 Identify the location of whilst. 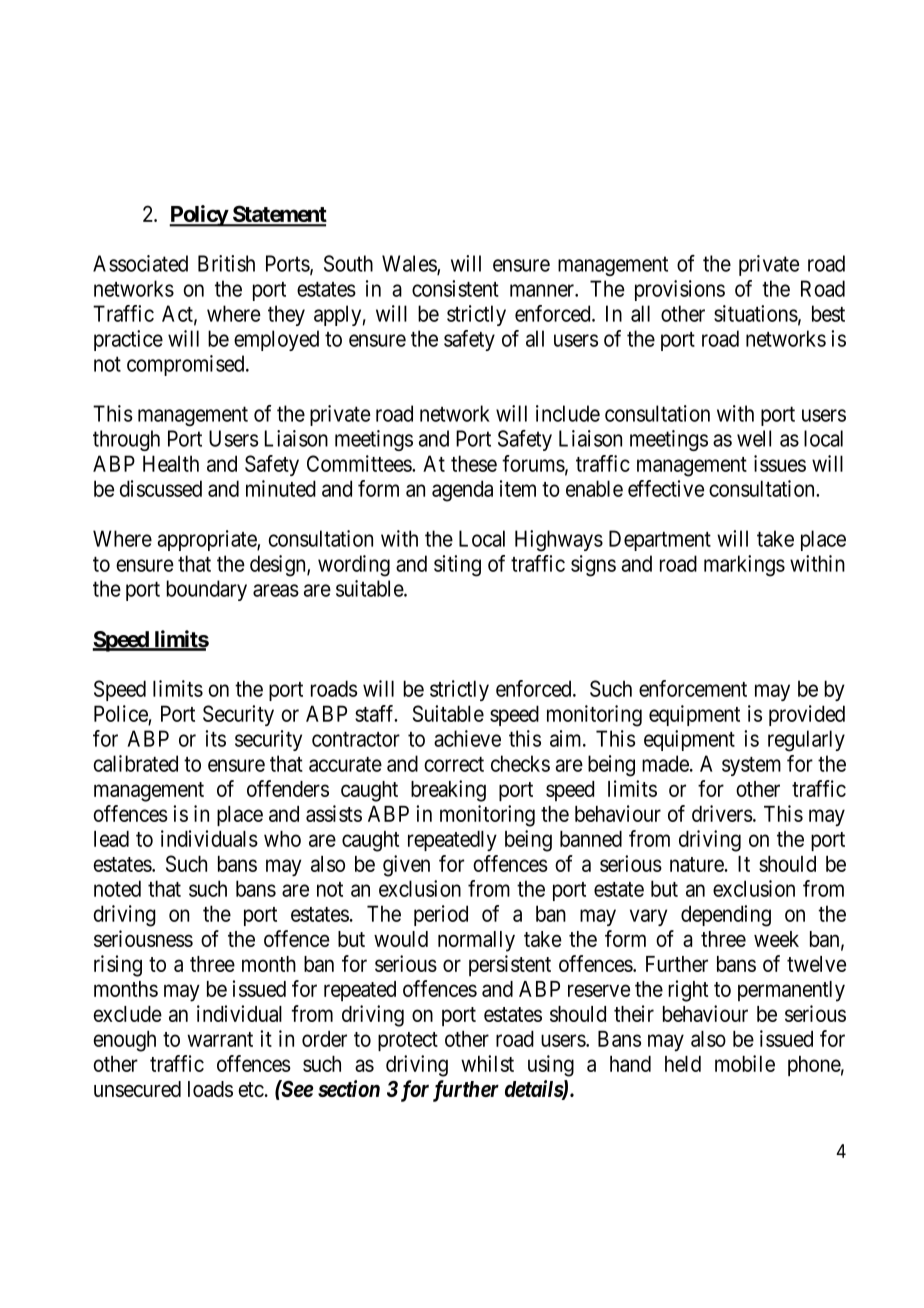
(487, 1063).
